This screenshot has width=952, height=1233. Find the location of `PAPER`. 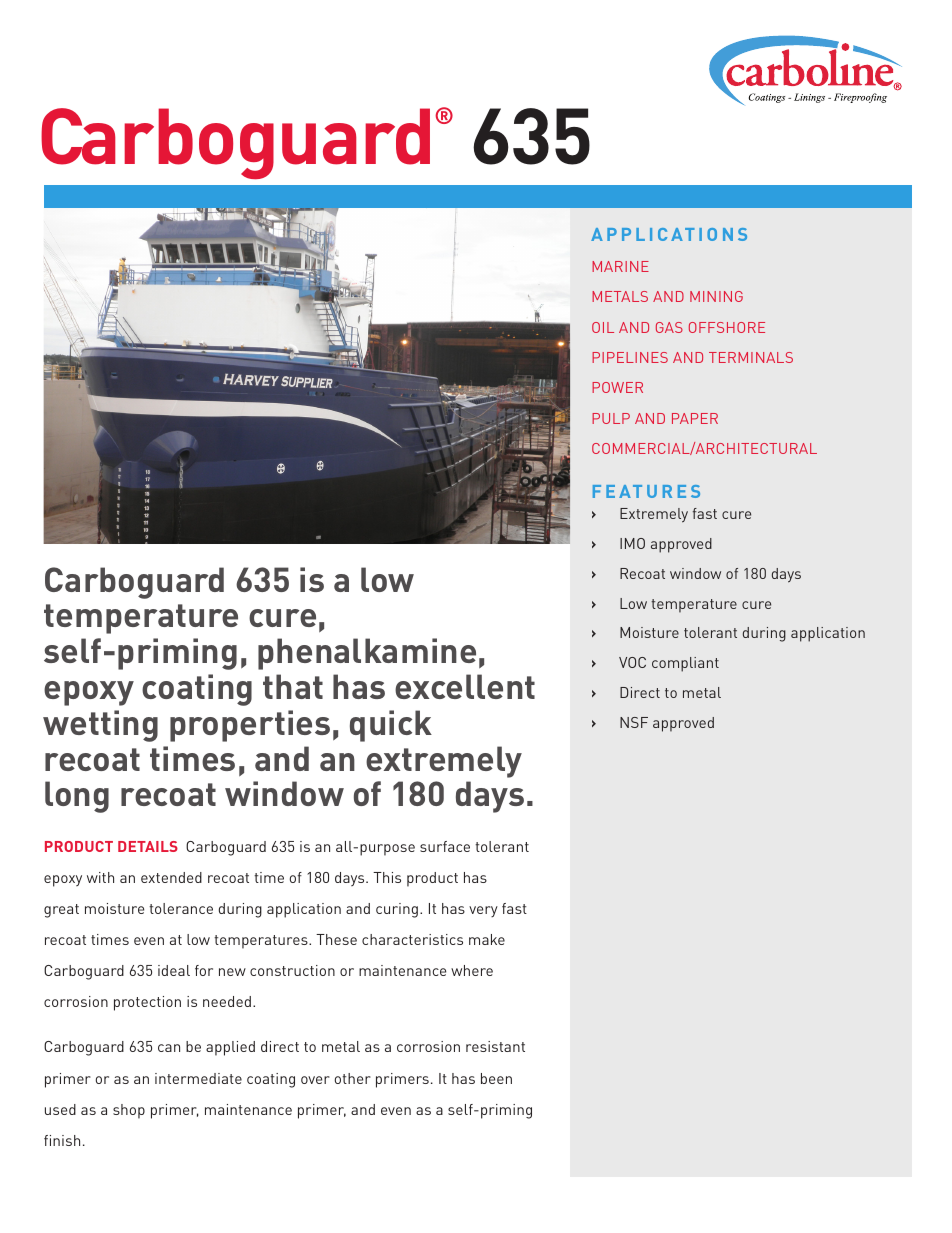

PAPER is located at coordinates (695, 418).
